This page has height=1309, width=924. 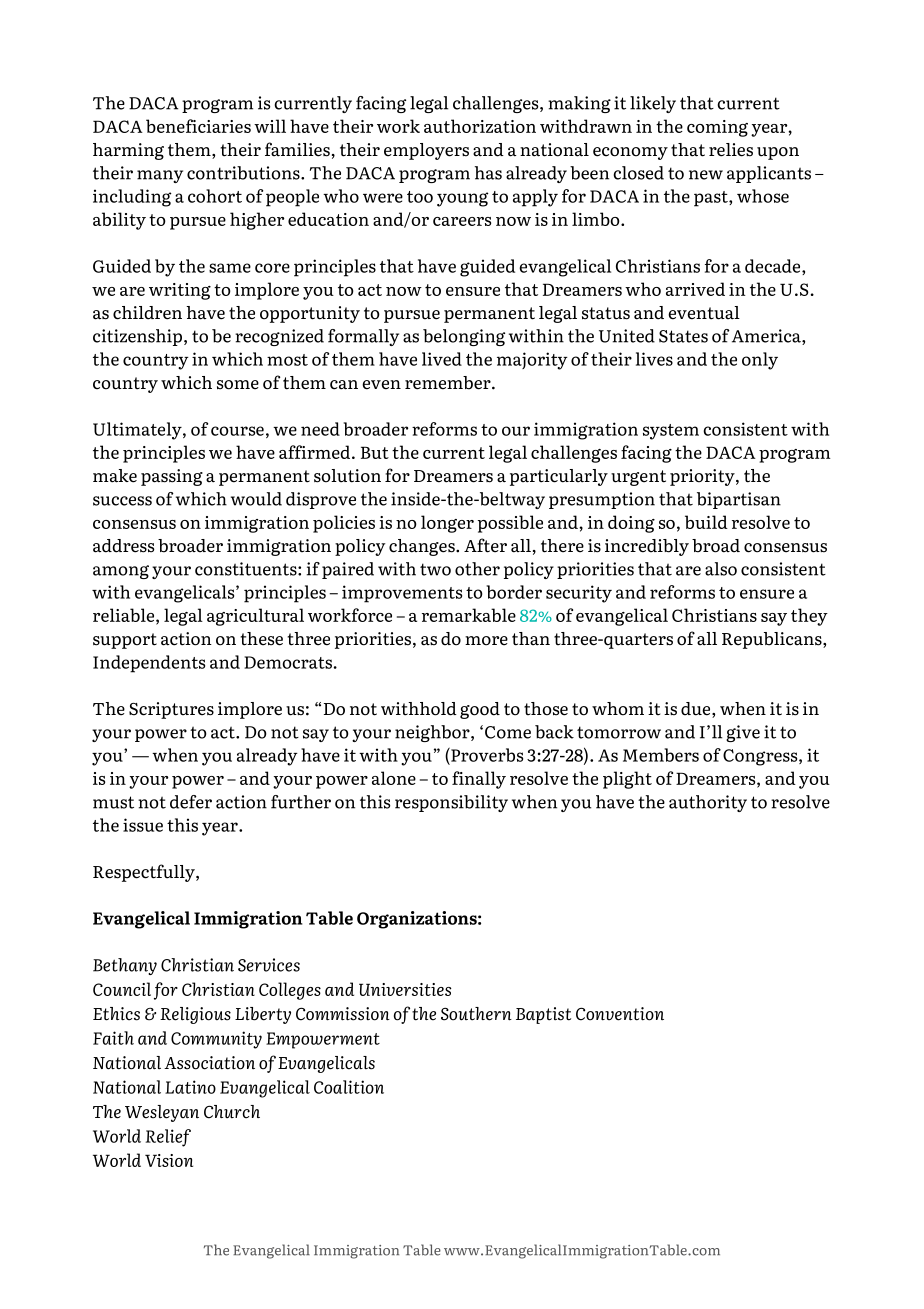 What do you see at coordinates (451, 803) in the page?
I see `responsibility` at bounding box center [451, 803].
